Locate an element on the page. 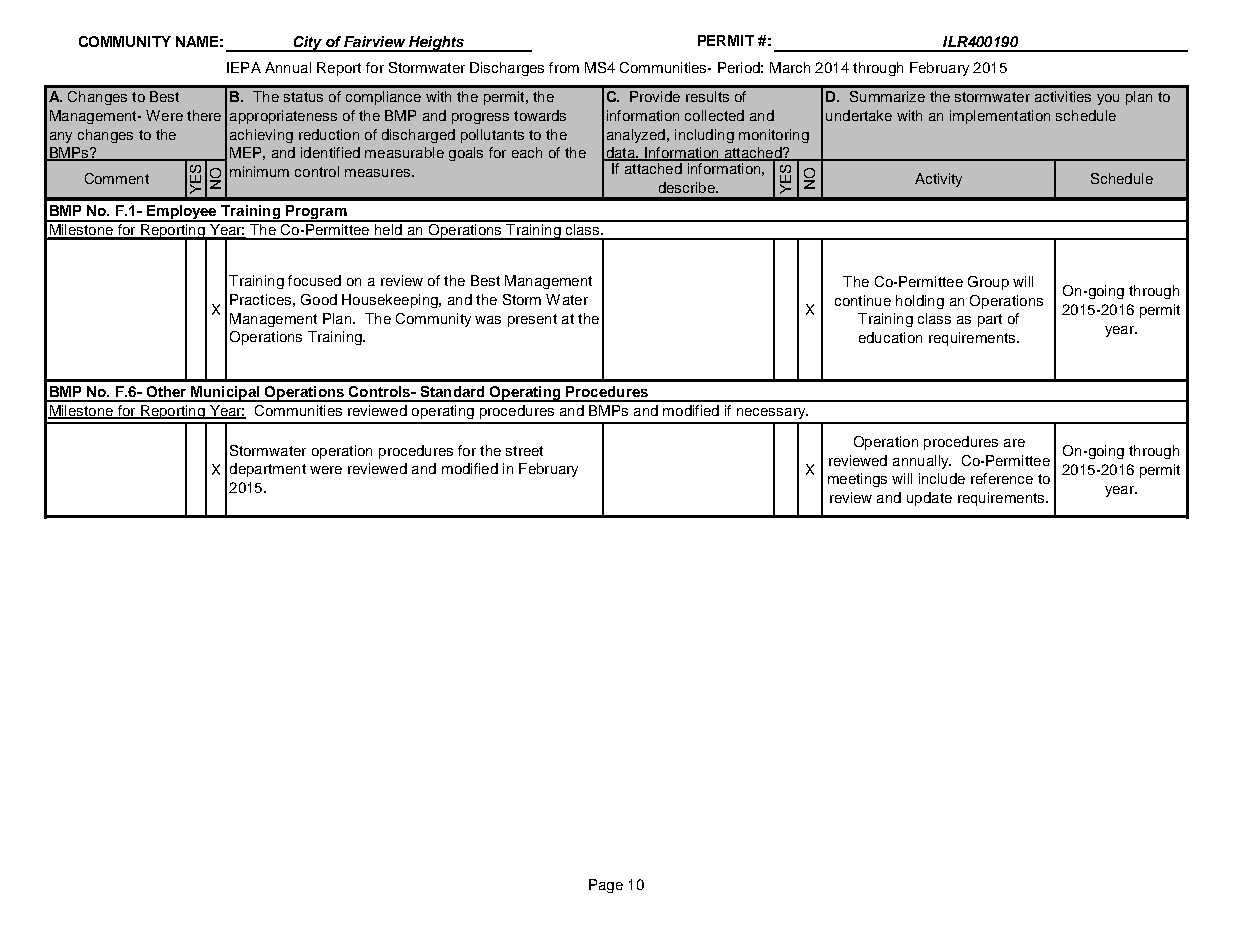 The width and height of the image is (1233, 952). focused is located at coordinates (314, 280).
